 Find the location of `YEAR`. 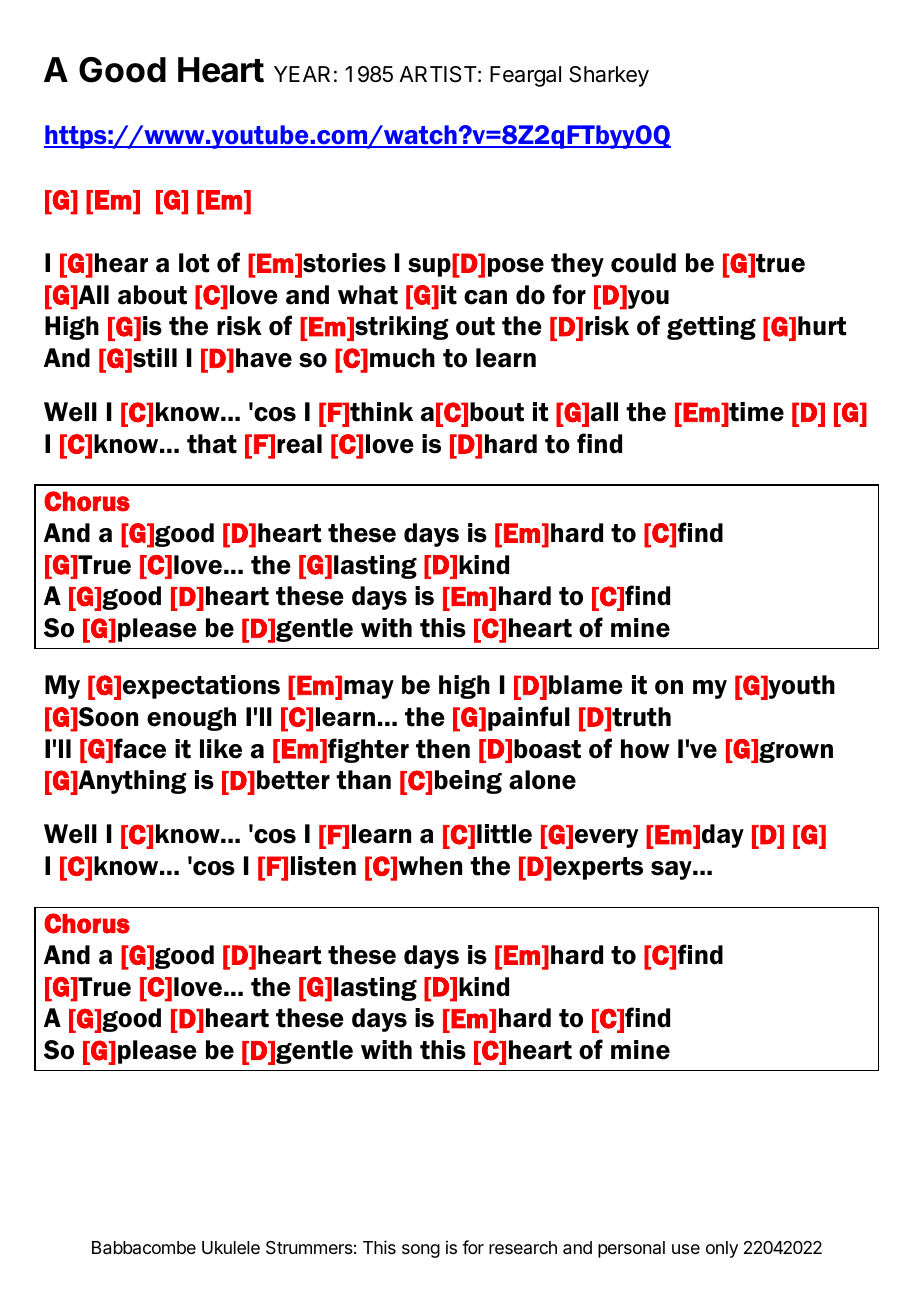

YEAR is located at coordinates (302, 74).
